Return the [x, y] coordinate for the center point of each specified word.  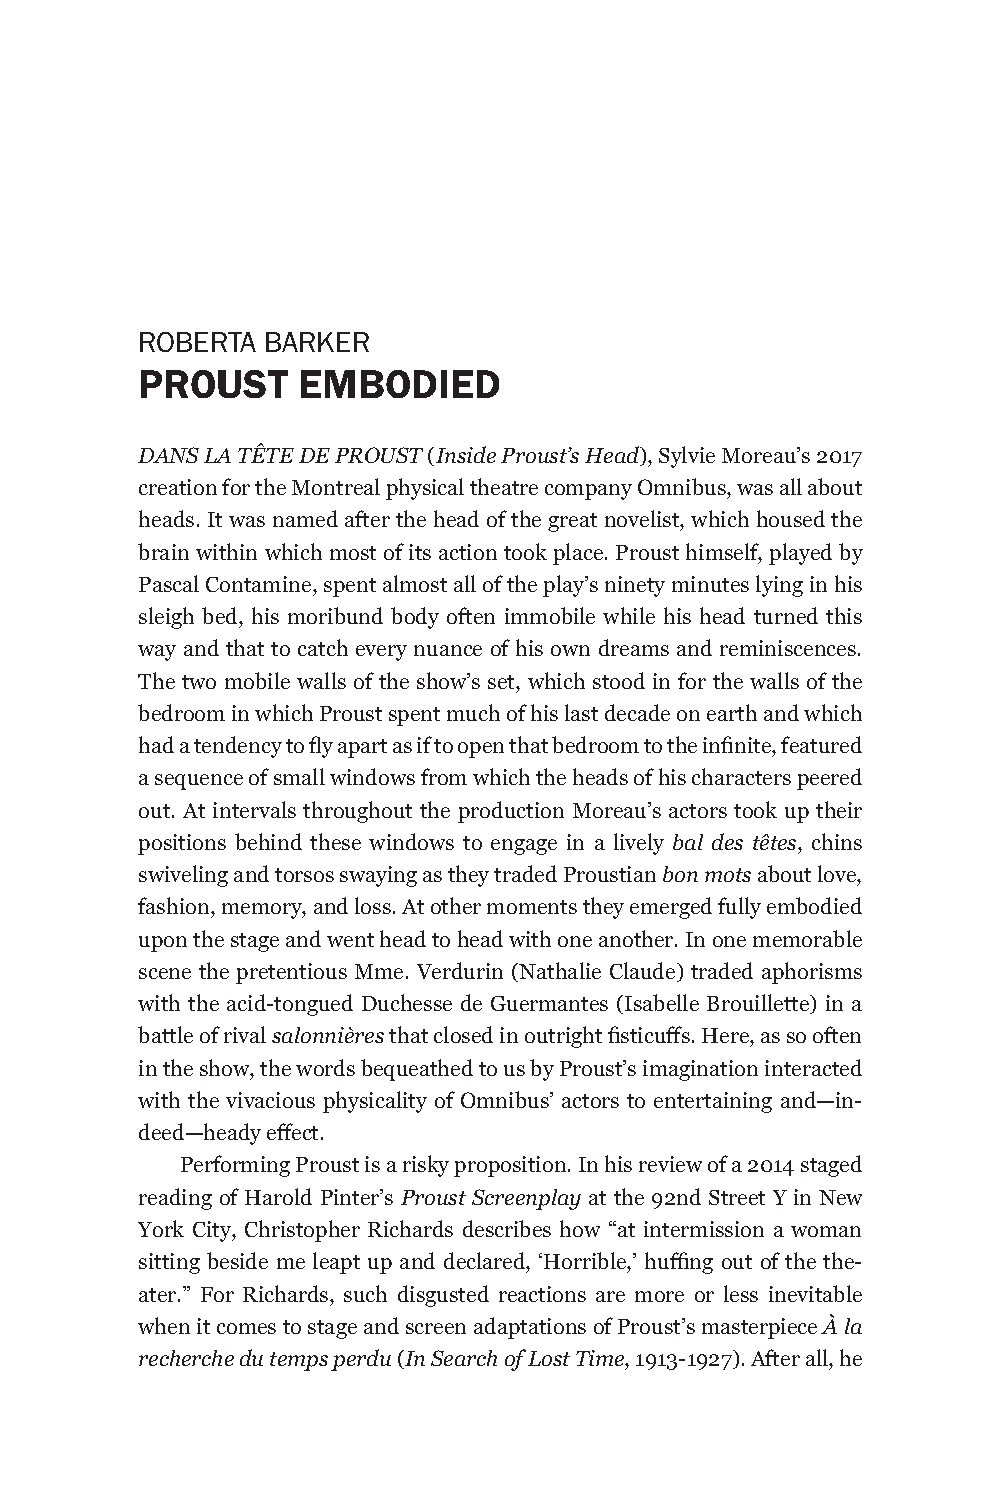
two [199, 682]
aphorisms [812, 973]
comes [246, 1328]
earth [732, 712]
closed [463, 1034]
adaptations [530, 1328]
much [473, 712]
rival [245, 1034]
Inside [464, 456]
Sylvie [687, 457]
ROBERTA [198, 342]
